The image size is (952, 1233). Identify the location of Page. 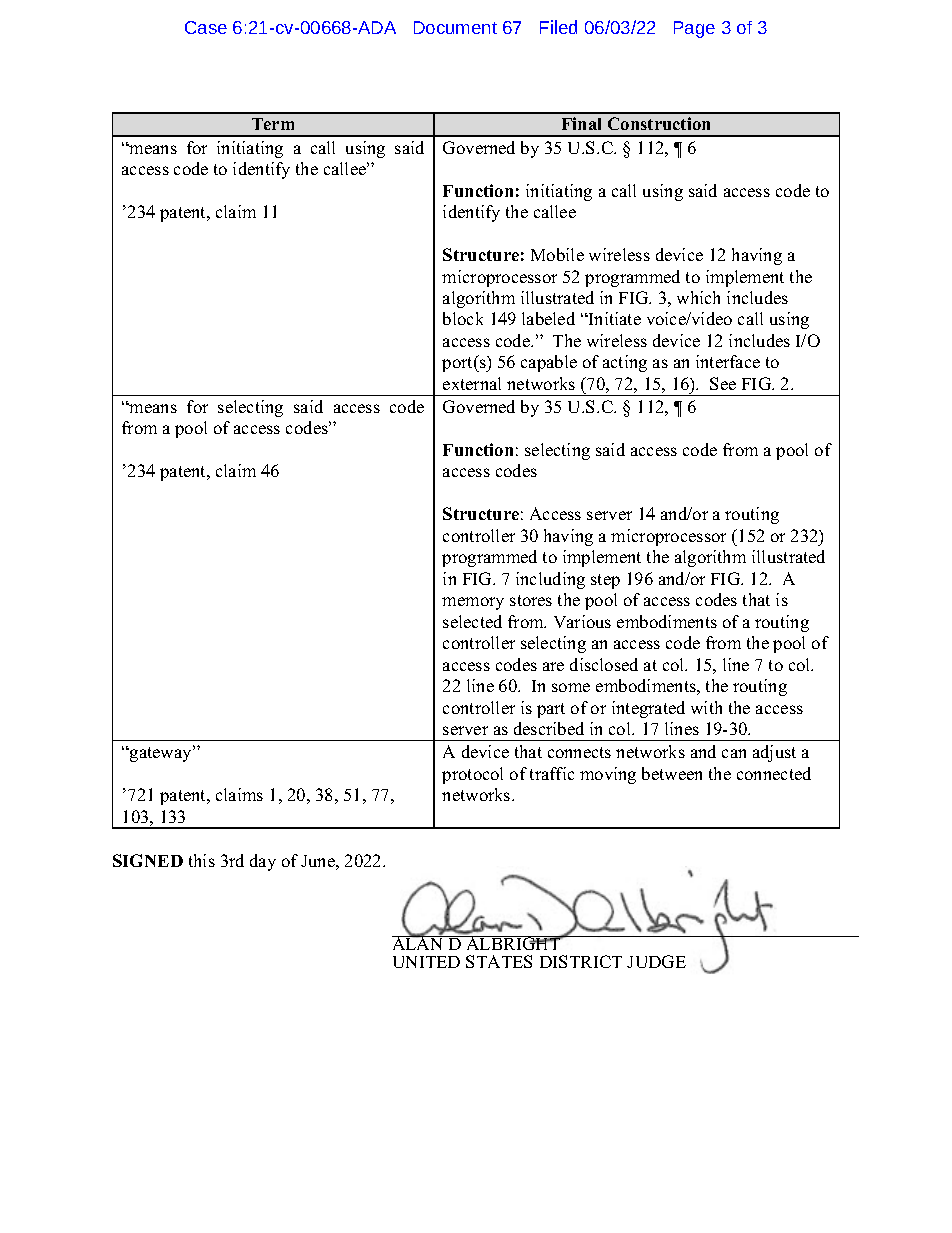
(694, 29).
